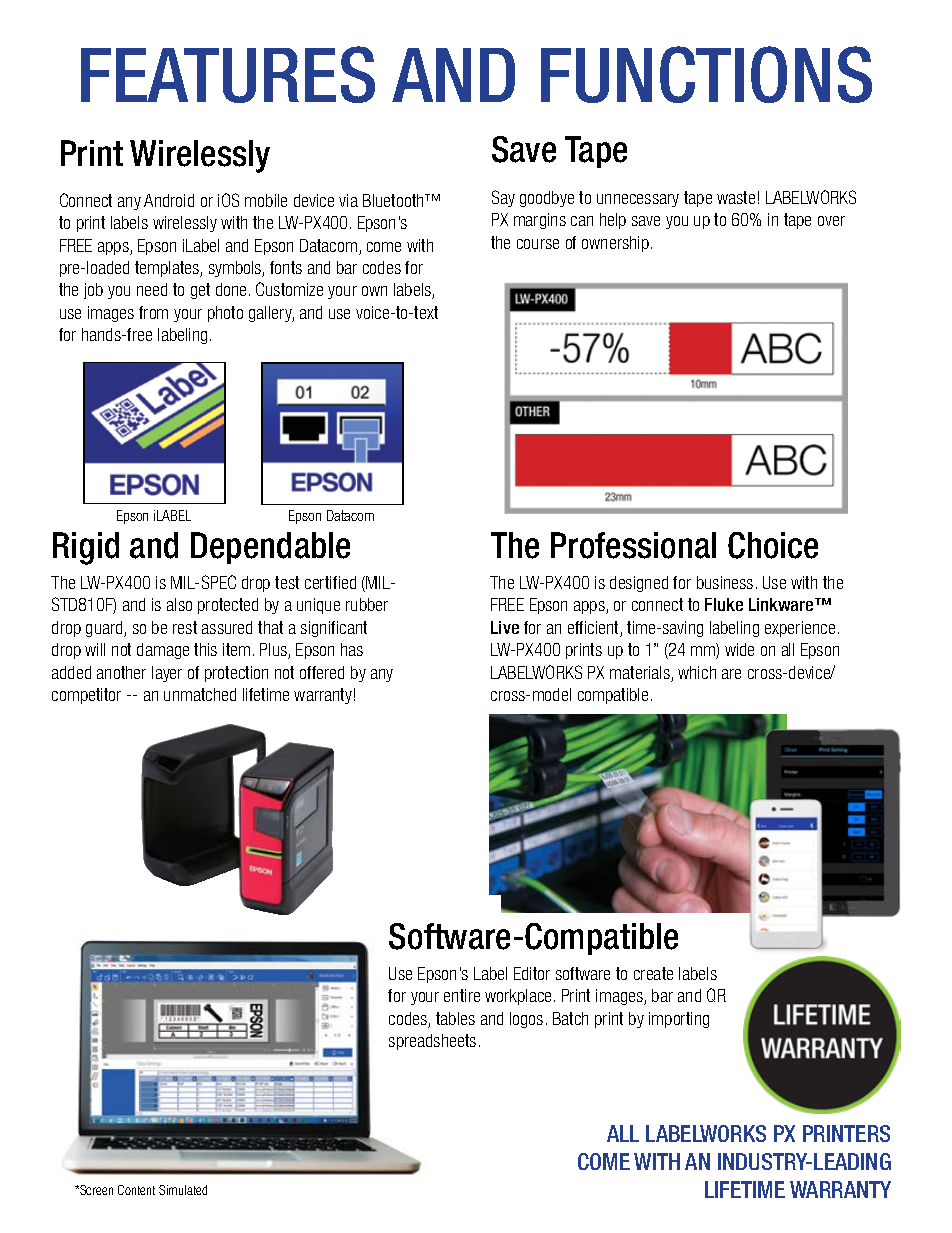 Image resolution: width=952 pixels, height=1233 pixels. Describe the element at coordinates (185, 627) in the screenshot. I see `rest` at that location.
